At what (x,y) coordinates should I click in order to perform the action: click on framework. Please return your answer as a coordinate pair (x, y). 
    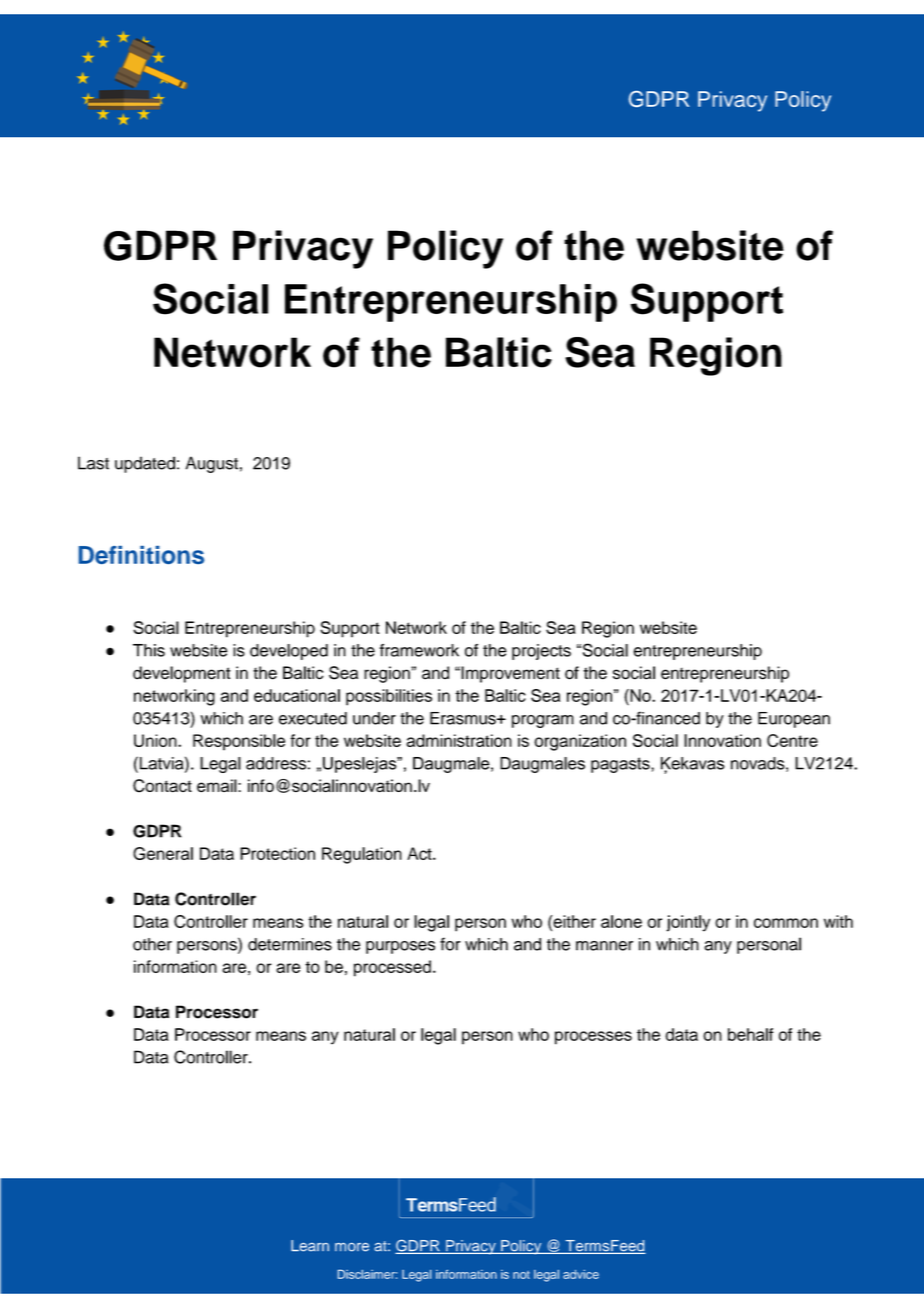
    Looking at the image, I should click on (419, 650).
